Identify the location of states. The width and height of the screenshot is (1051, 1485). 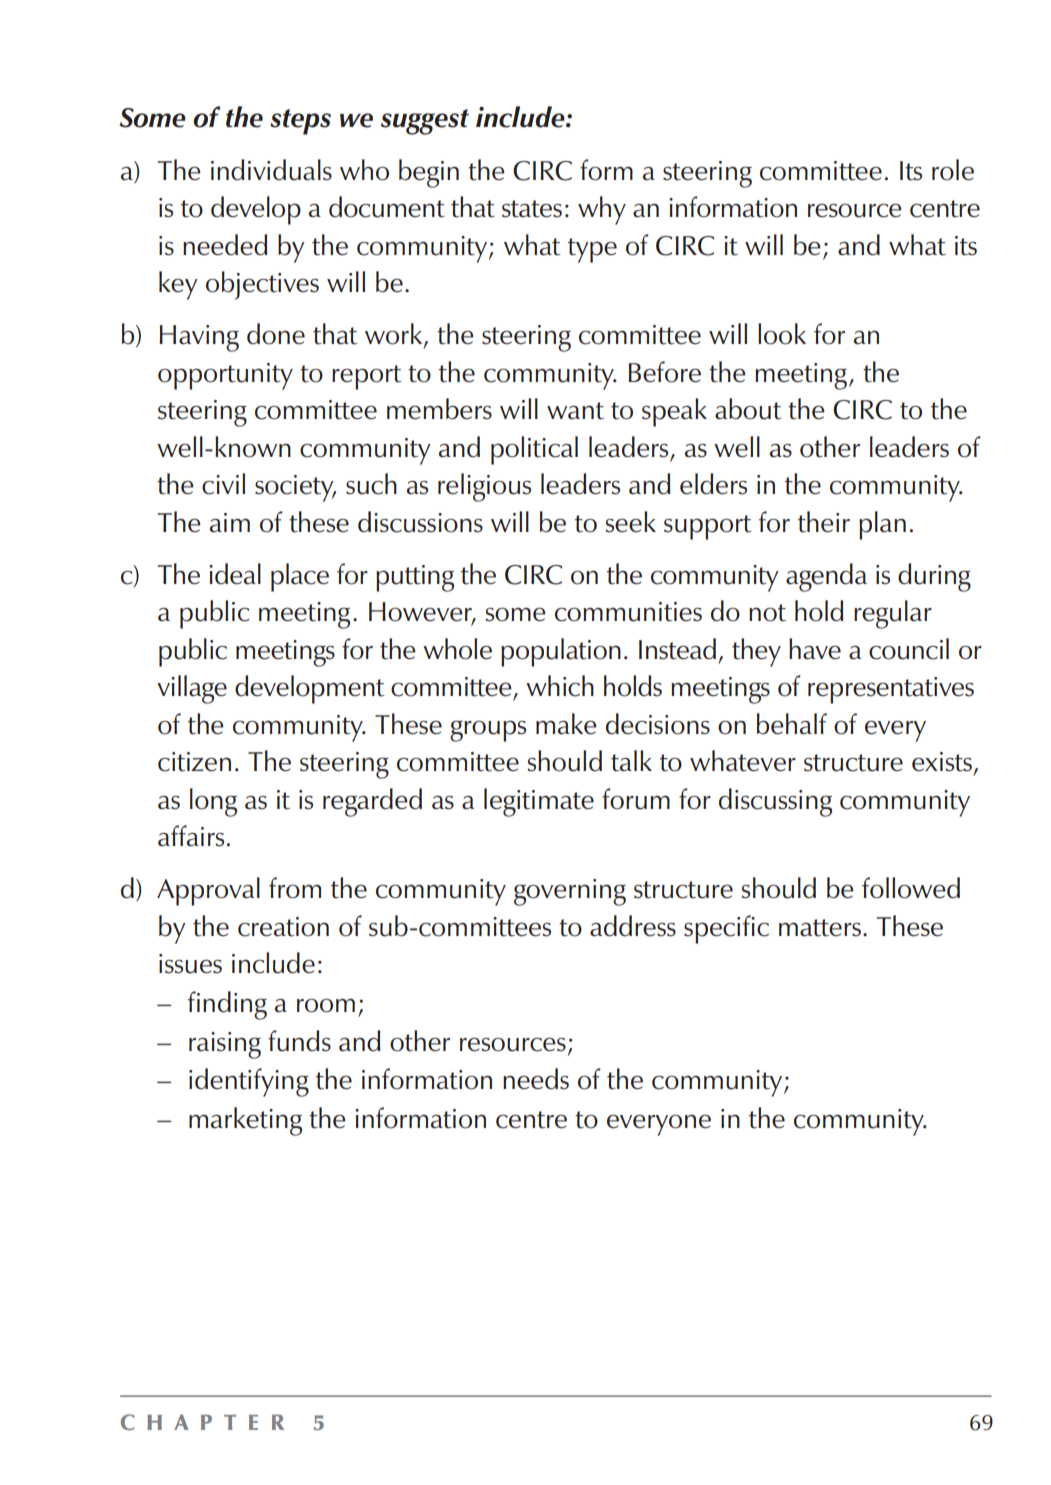
(532, 209).
